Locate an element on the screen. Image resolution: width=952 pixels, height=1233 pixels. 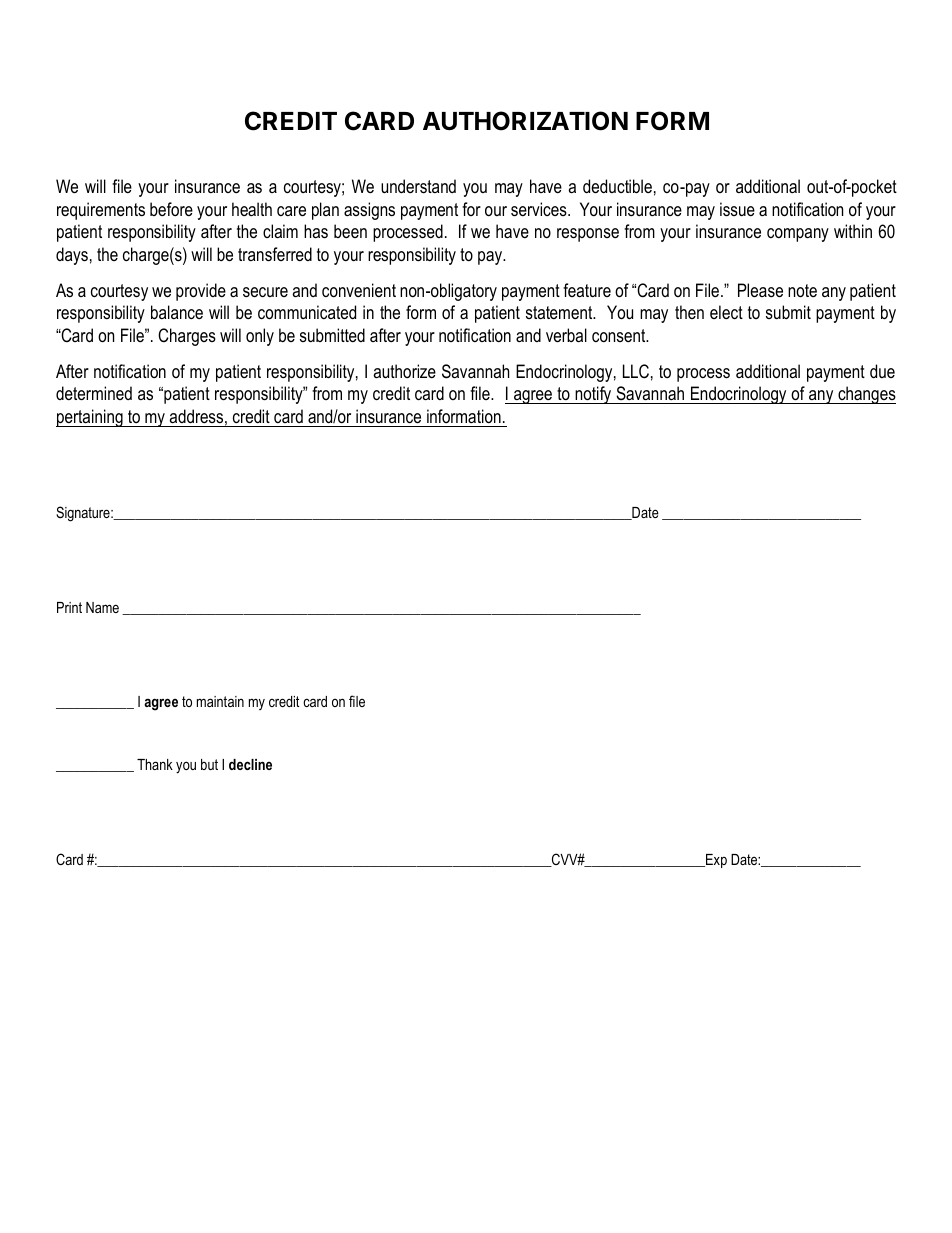
due is located at coordinates (882, 371).
